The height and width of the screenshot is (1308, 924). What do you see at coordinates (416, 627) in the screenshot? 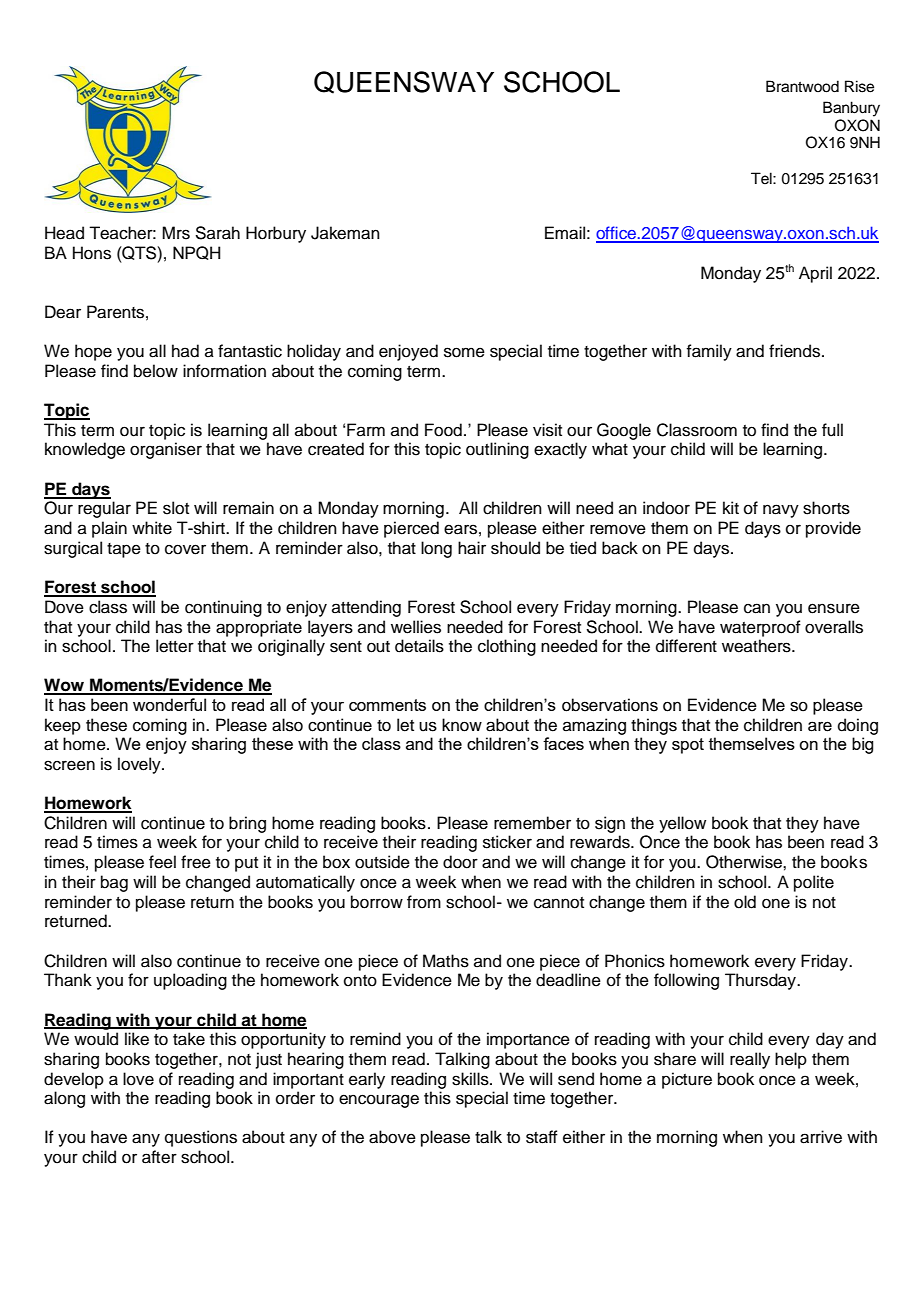
I see `wellies` at bounding box center [416, 627].
